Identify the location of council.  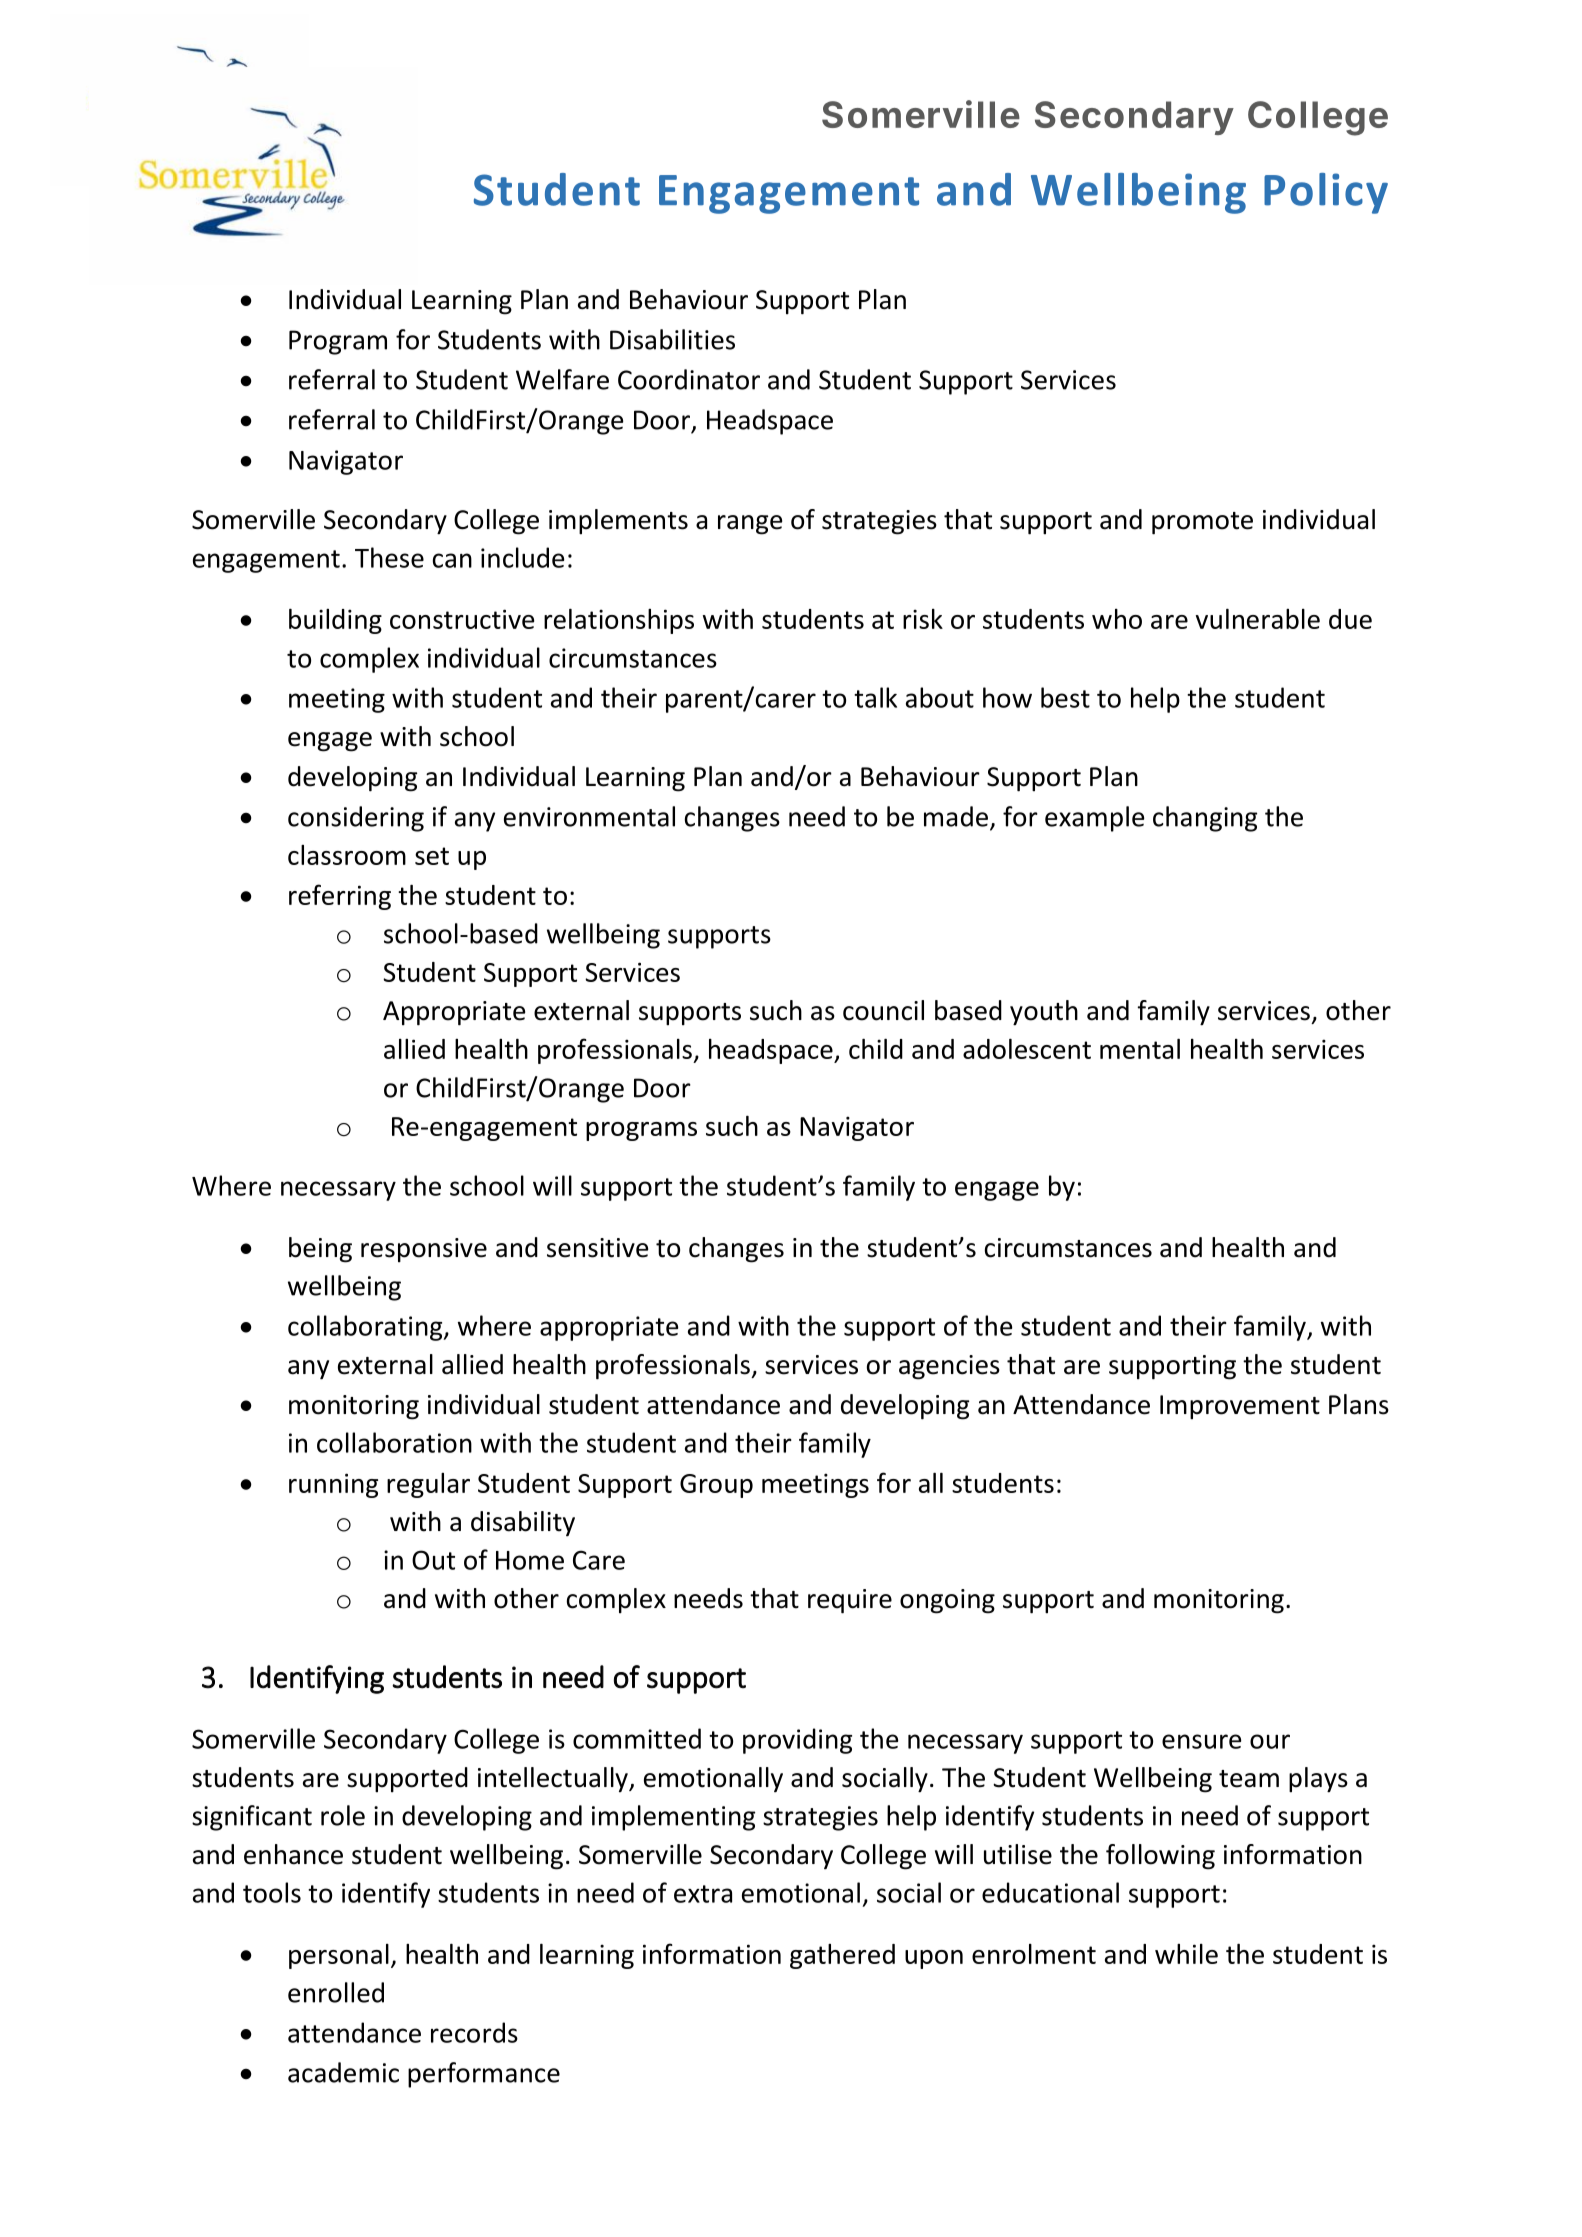
(883, 1010).
